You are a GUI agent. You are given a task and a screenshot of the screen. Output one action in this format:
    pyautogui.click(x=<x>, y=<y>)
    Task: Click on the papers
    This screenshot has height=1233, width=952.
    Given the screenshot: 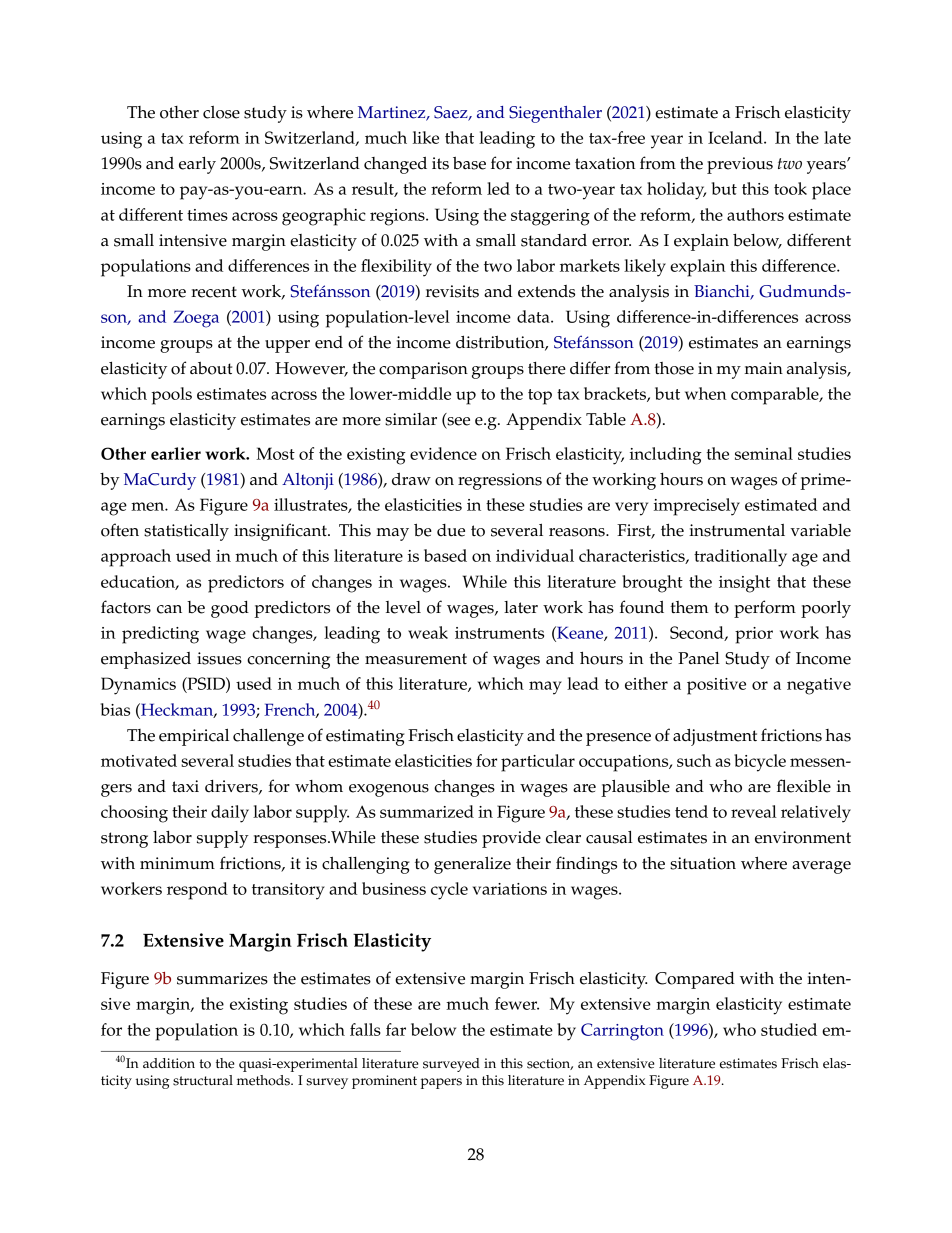 What is the action you would take?
    pyautogui.click(x=441, y=1083)
